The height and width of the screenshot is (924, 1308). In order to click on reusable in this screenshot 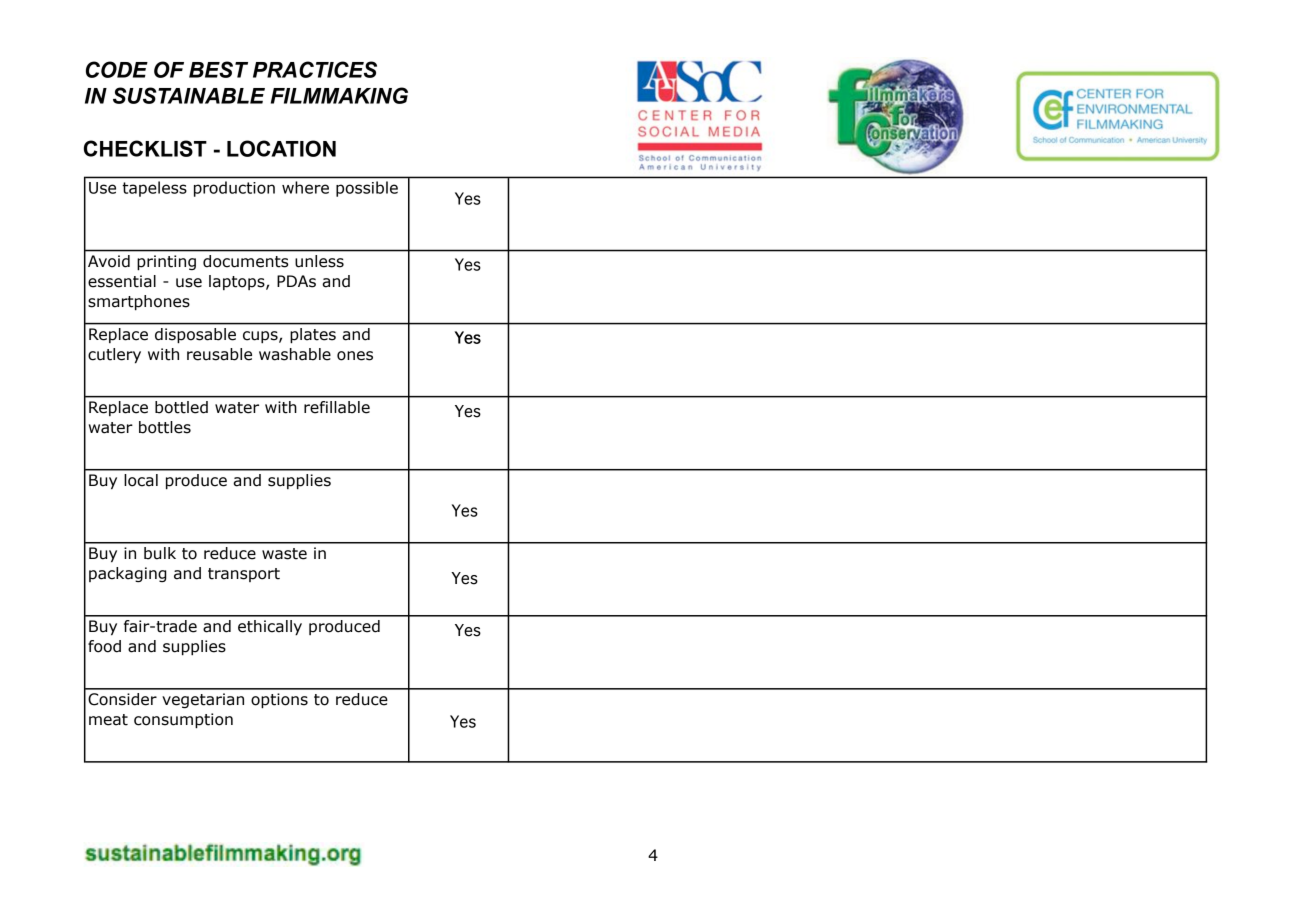, I will do `click(219, 354)`.
